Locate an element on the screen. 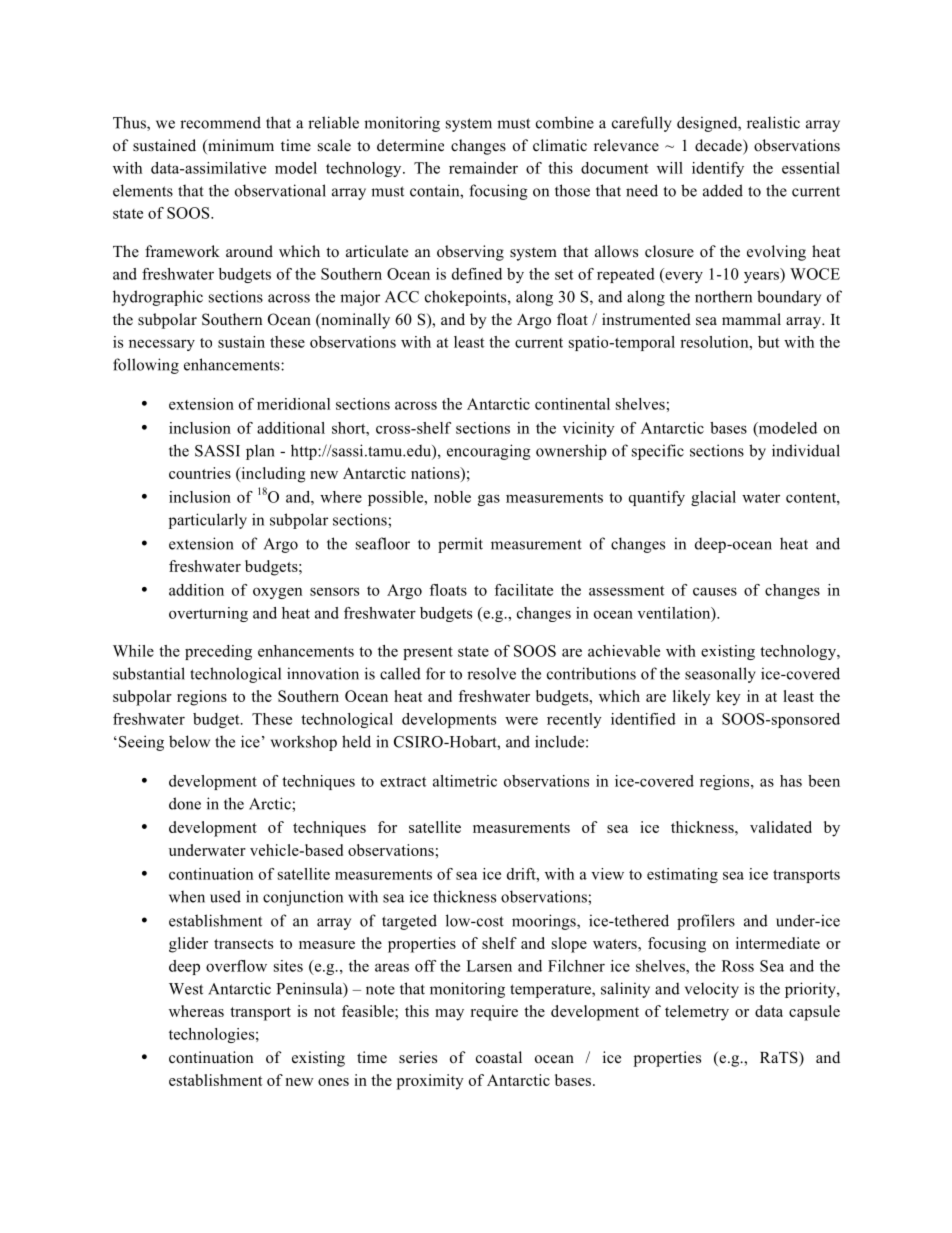  individual is located at coordinates (806, 450).
